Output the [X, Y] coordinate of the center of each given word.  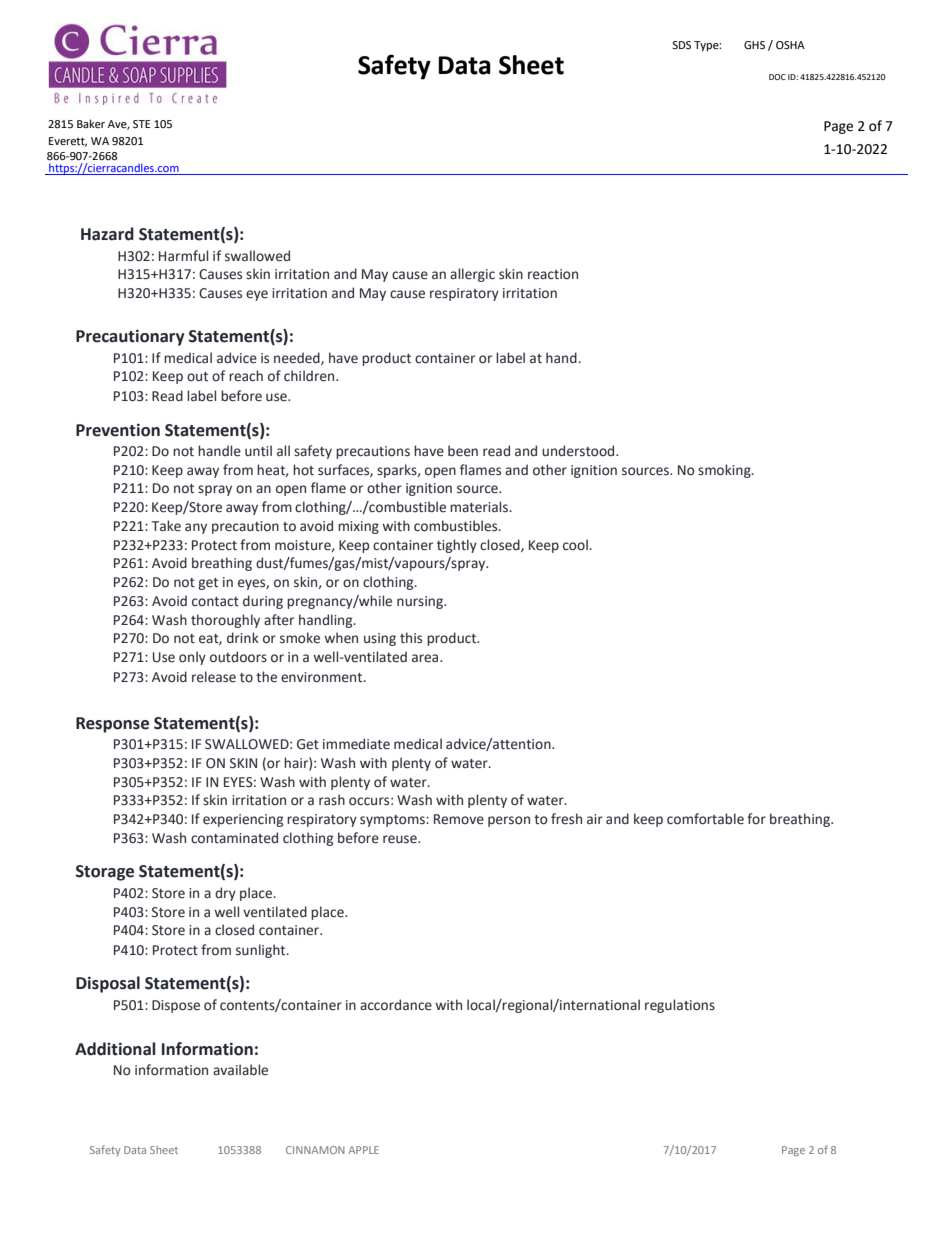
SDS [681, 45]
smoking [725, 471]
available [240, 1070]
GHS [754, 45]
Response [112, 725]
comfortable [705, 819]
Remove [459, 819]
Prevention [118, 430]
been [463, 451]
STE [141, 124]
